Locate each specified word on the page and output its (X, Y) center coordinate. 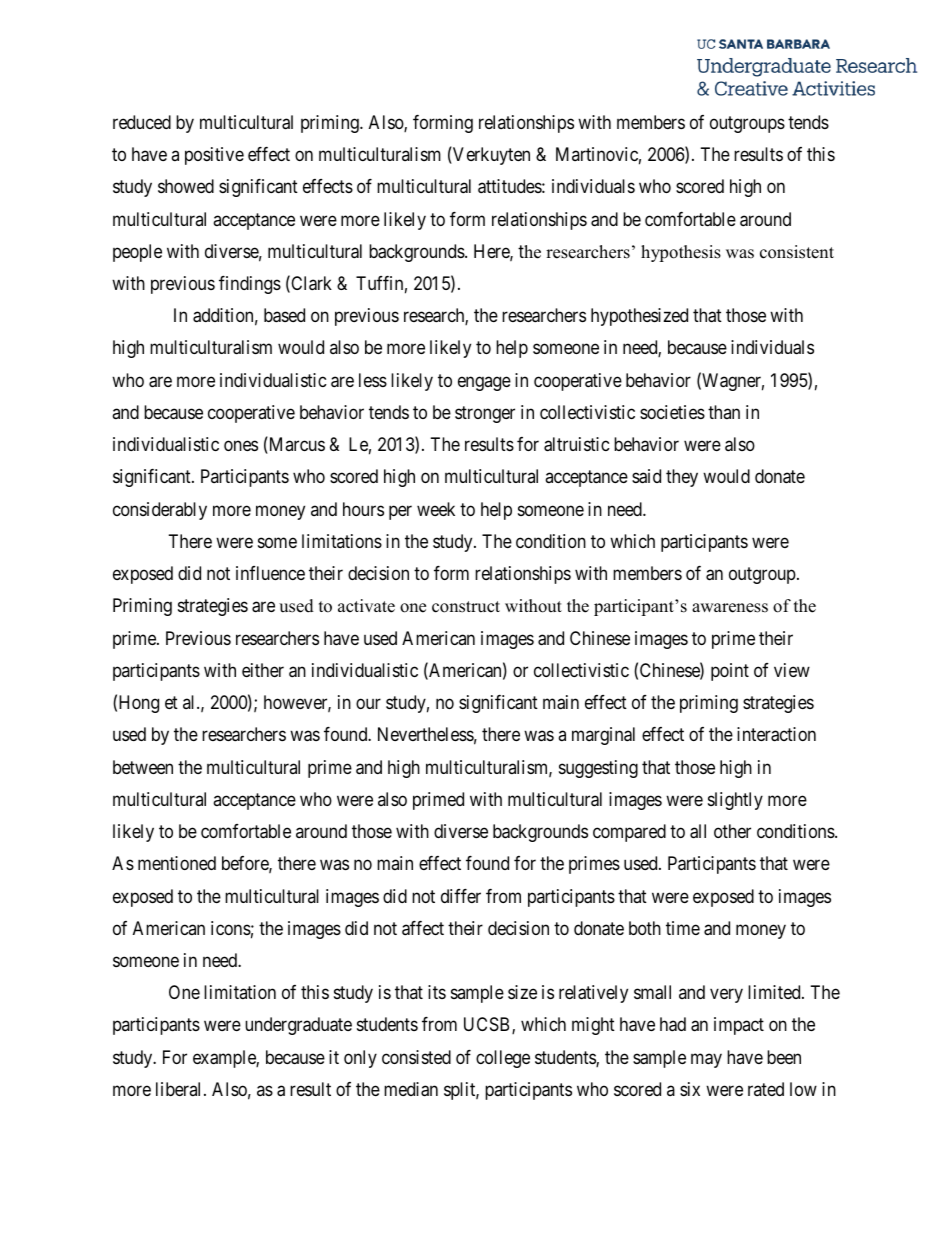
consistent (797, 252)
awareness (730, 608)
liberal (180, 1089)
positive (214, 156)
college (503, 1059)
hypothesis (681, 253)
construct (466, 607)
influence (270, 573)
